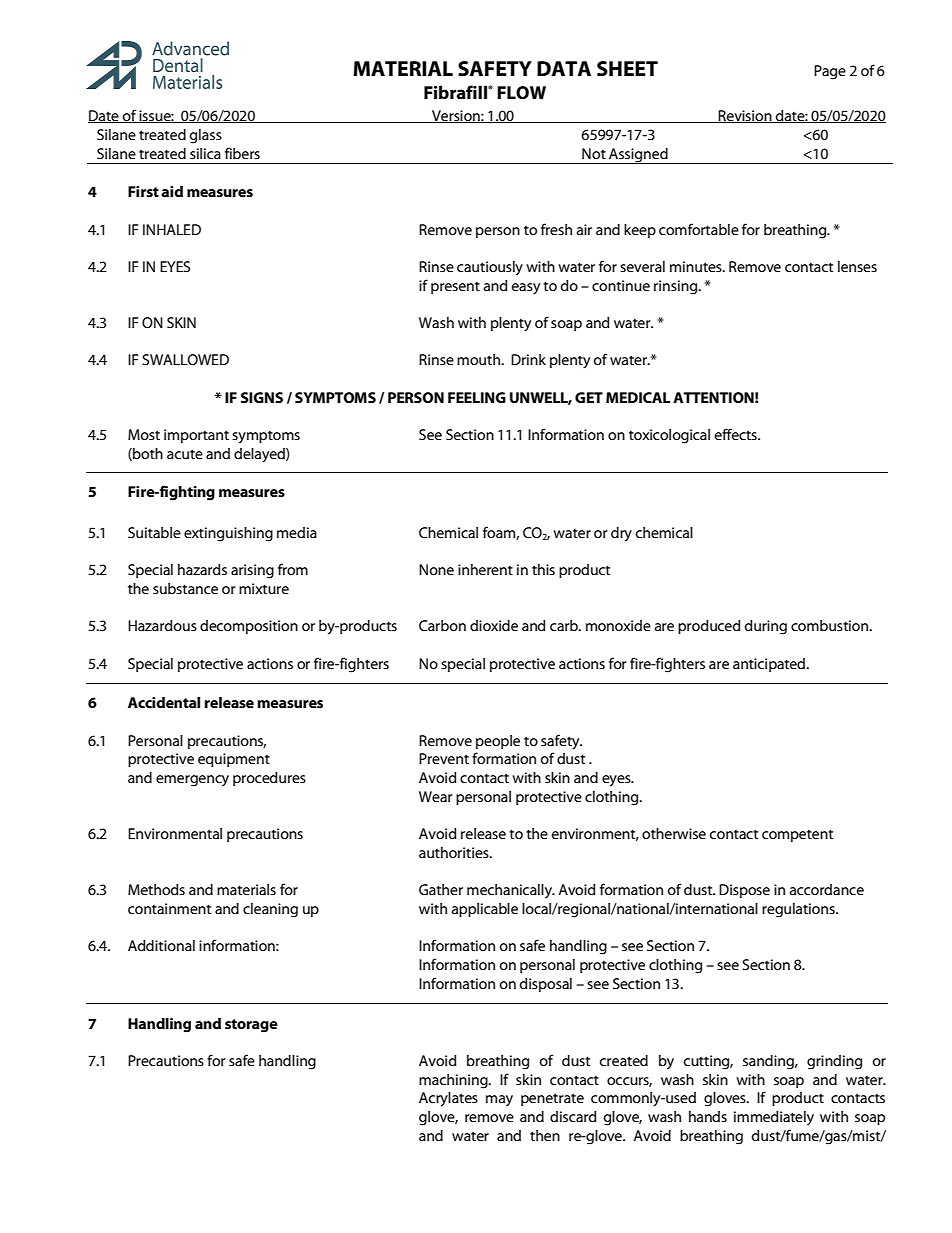 This page has width=952, height=1233. Describe the element at coordinates (521, 93) in the page. I see `FLOW` at that location.
